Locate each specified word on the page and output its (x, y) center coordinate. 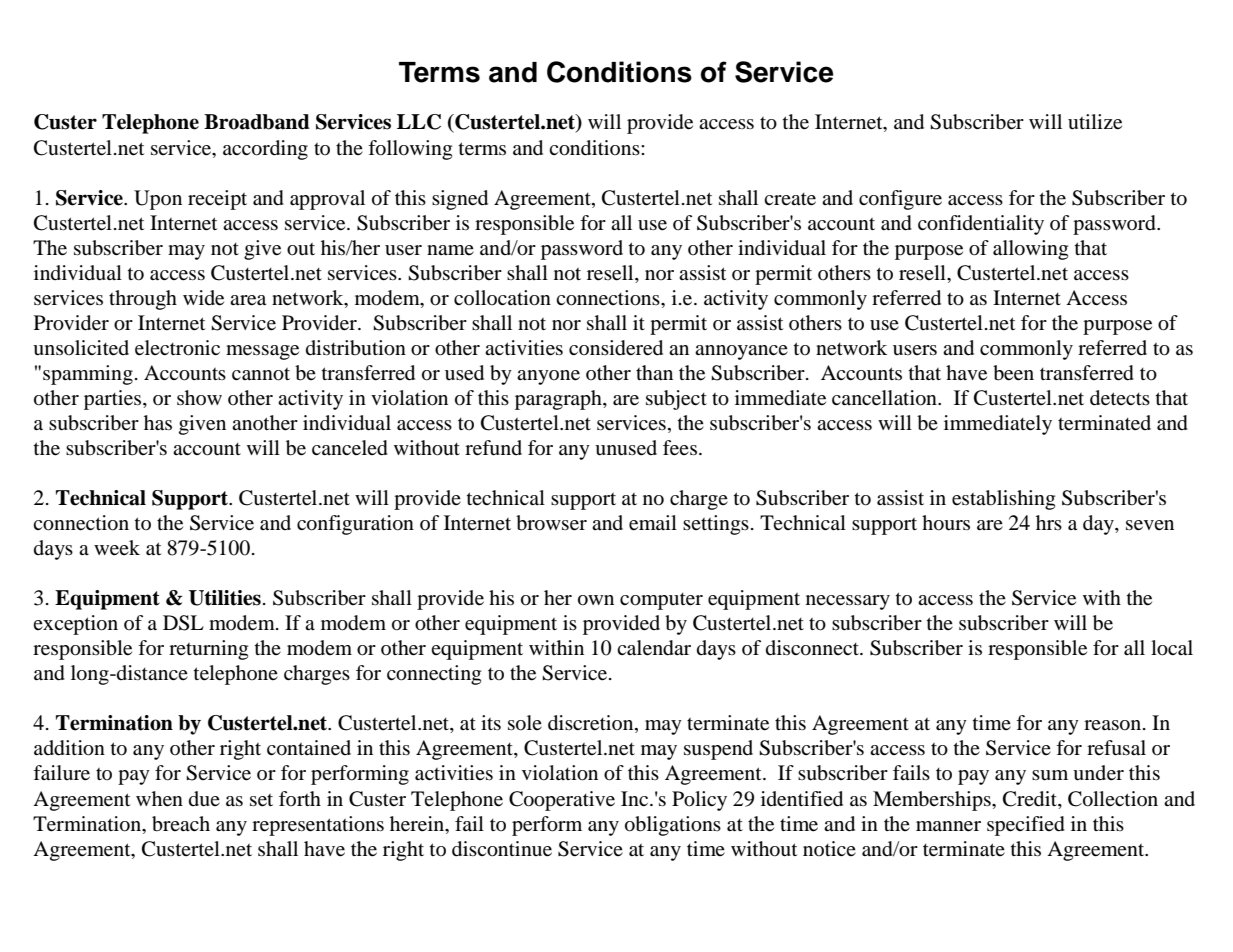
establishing (1003, 500)
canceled (350, 448)
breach (181, 824)
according (265, 150)
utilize (1095, 122)
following (410, 150)
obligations (673, 826)
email (653, 523)
